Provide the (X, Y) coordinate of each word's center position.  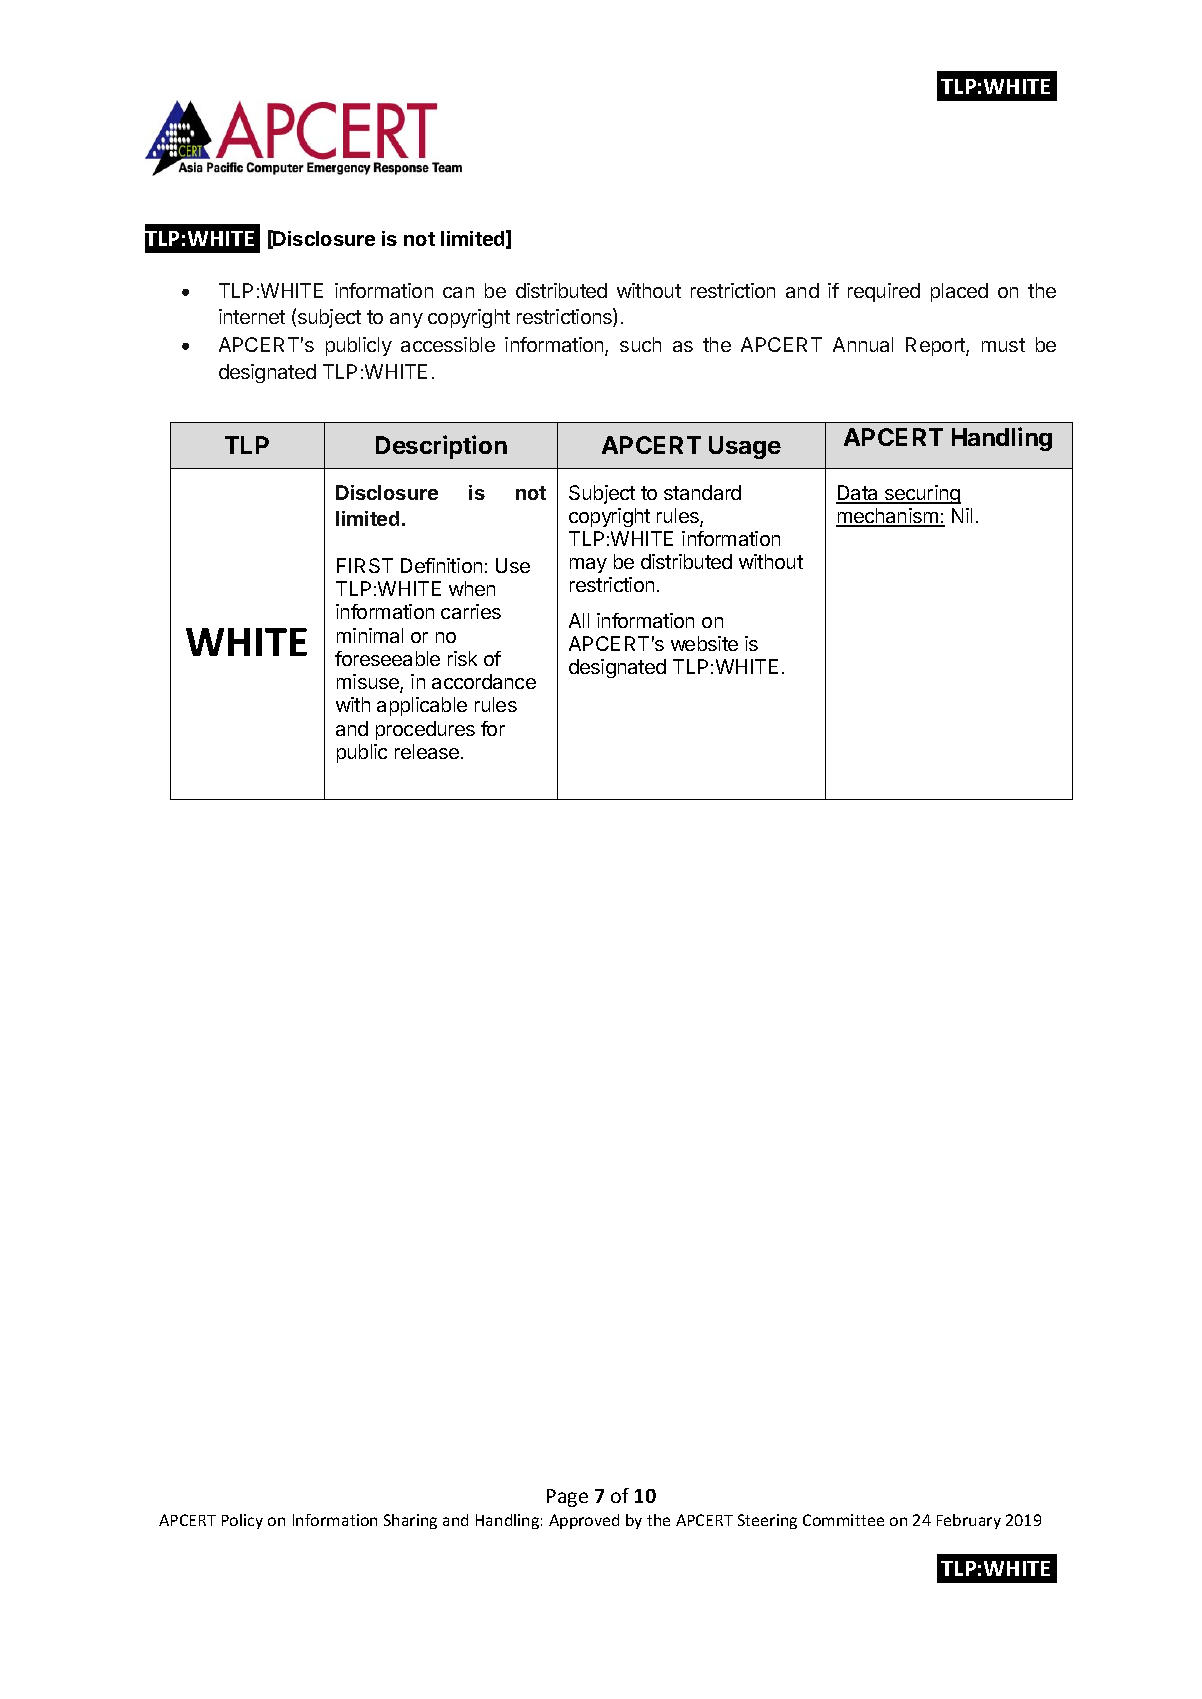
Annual (863, 344)
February (969, 1521)
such (640, 344)
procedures (425, 730)
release (428, 751)
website (704, 643)
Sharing (410, 1521)
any (406, 320)
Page (567, 1498)
